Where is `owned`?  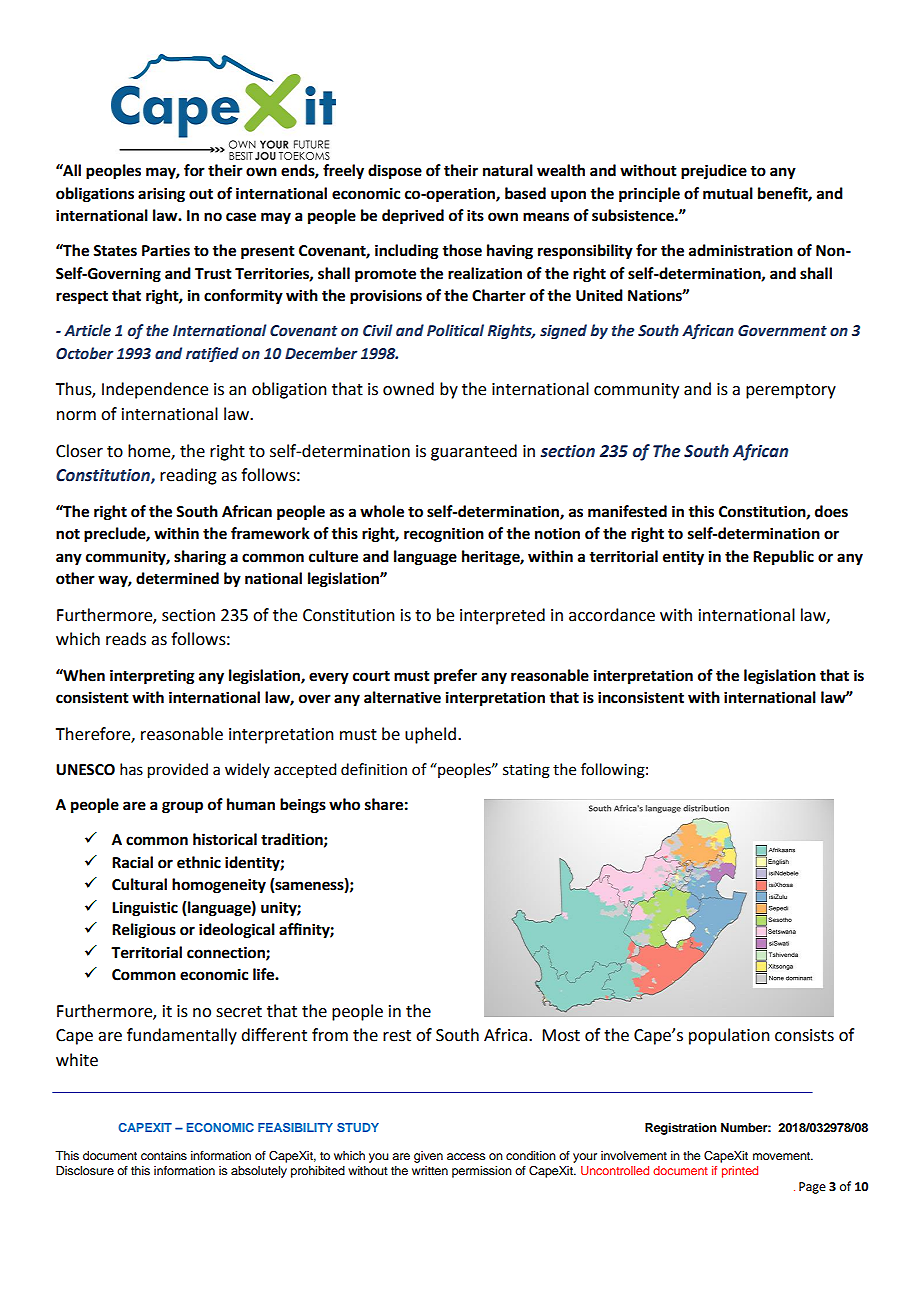 owned is located at coordinates (408, 389).
